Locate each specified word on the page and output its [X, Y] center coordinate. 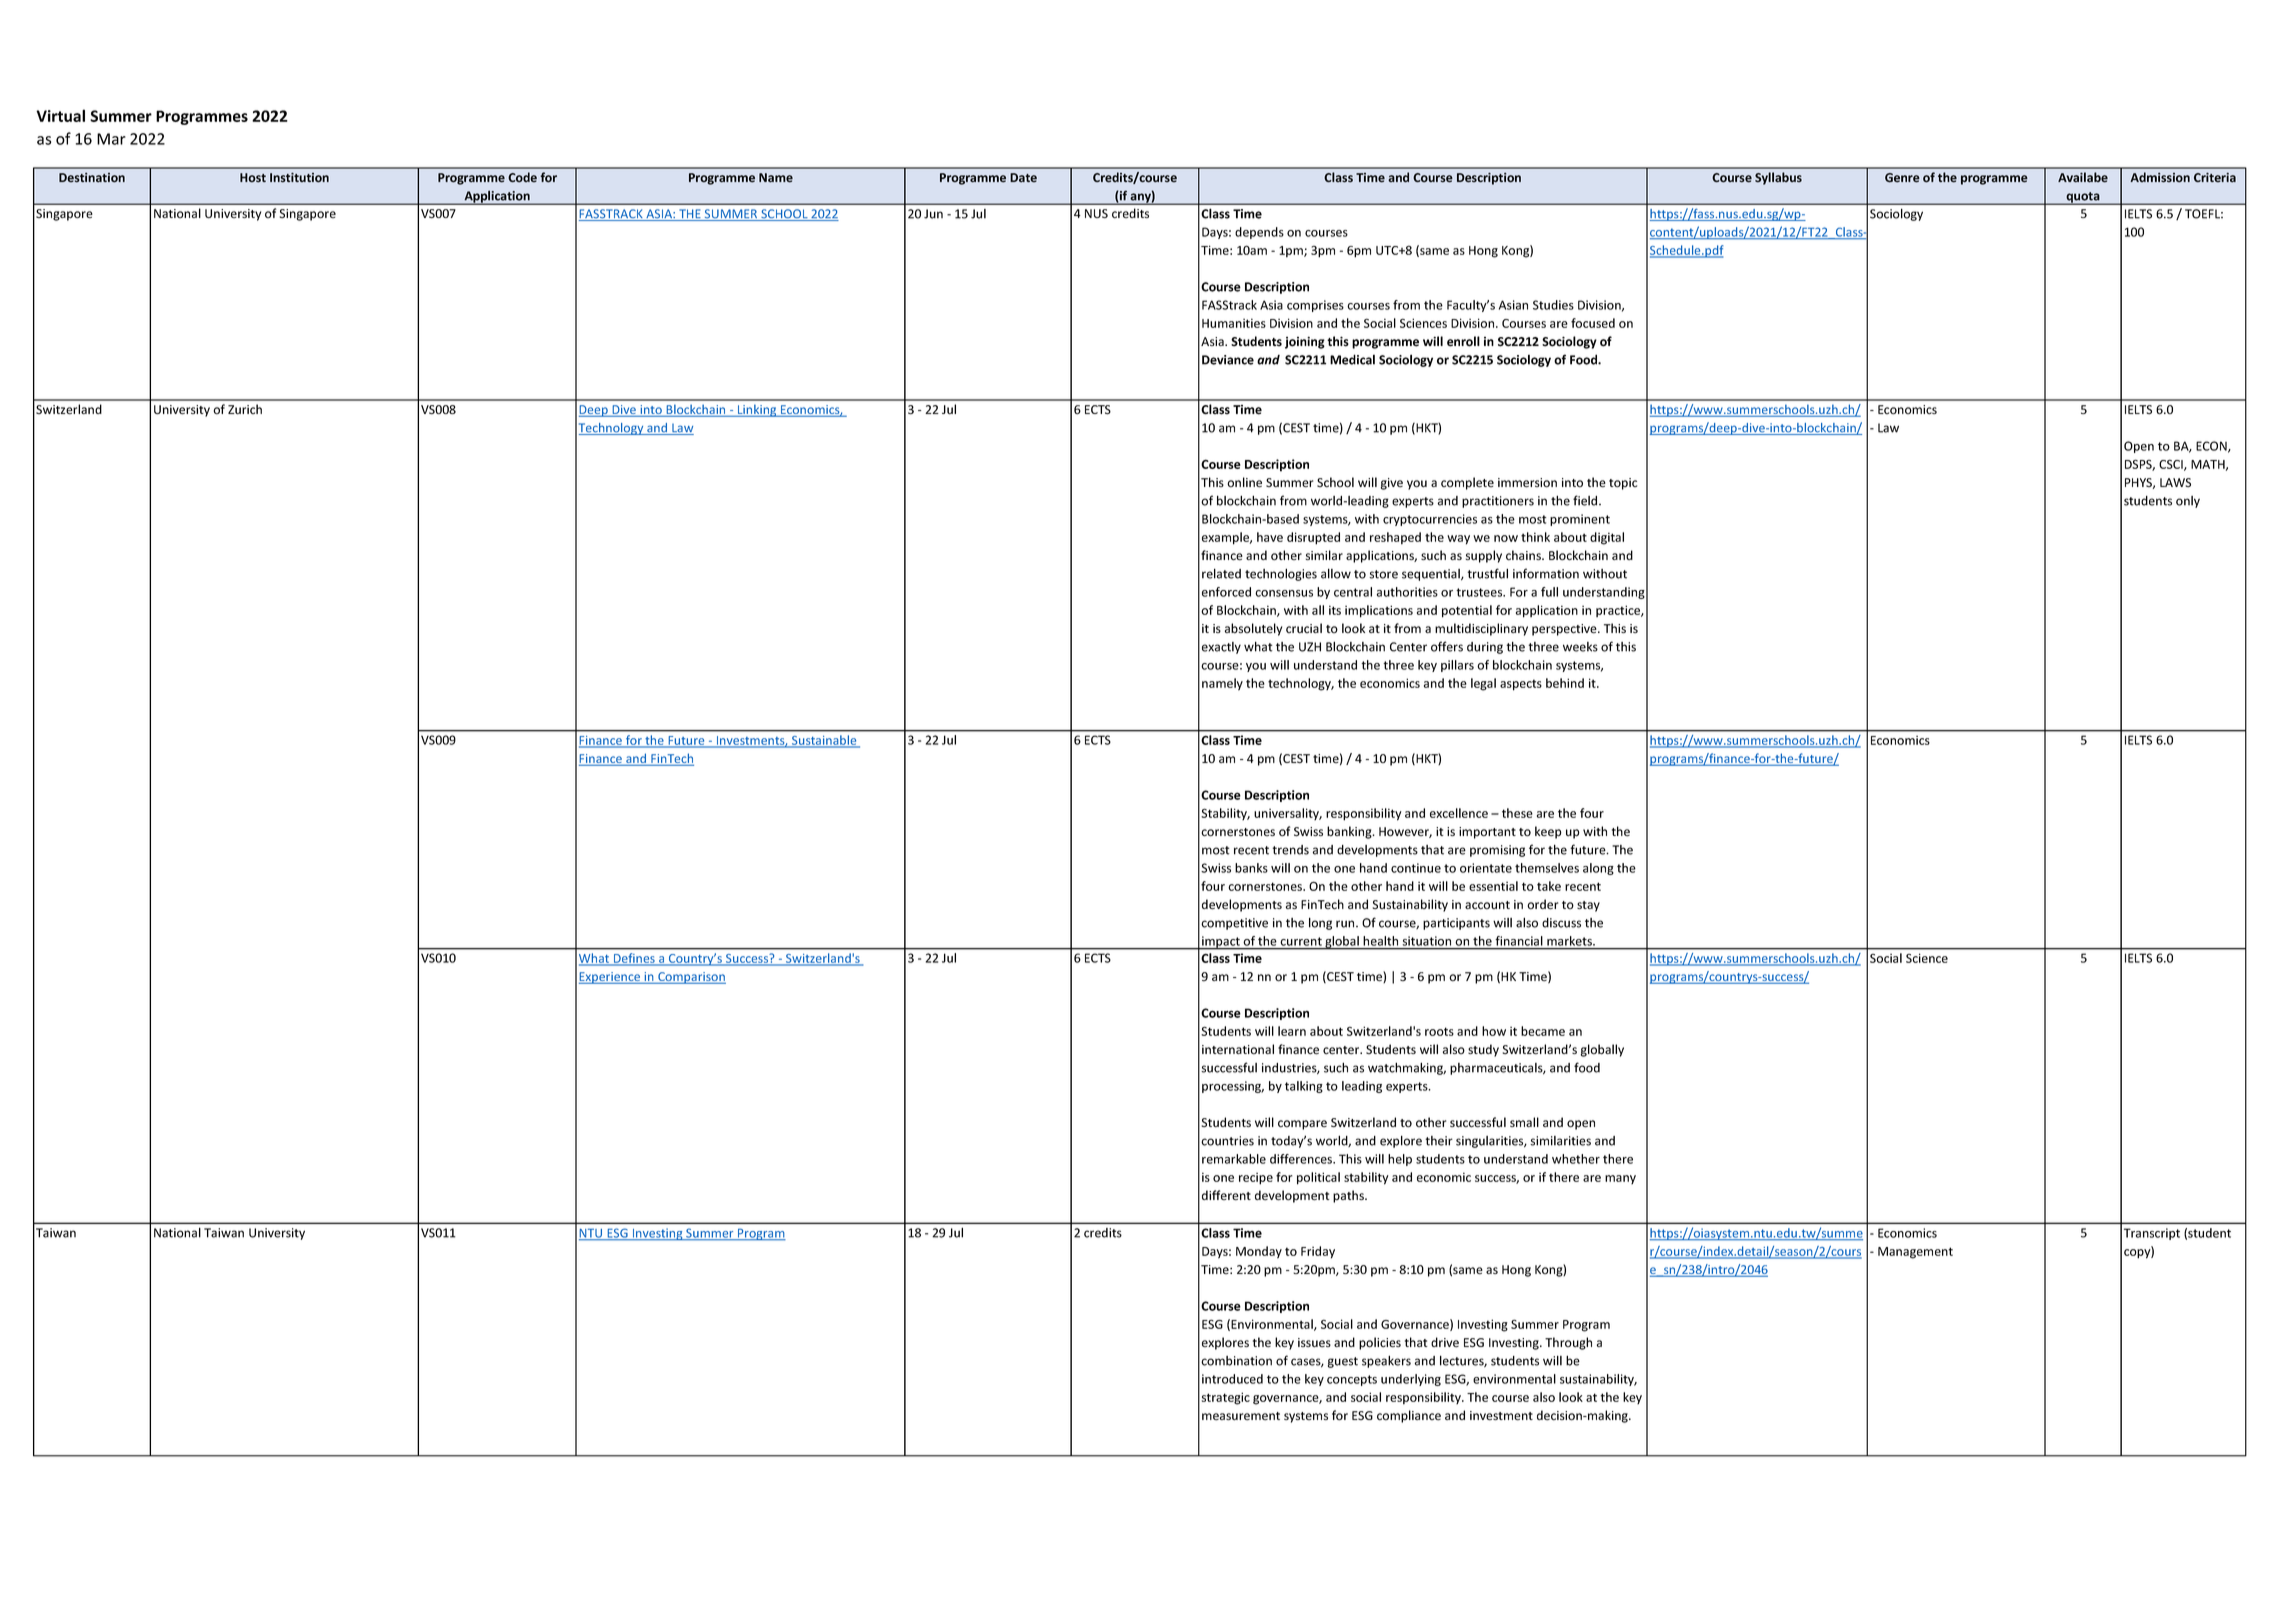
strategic [1226, 1398]
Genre [1902, 178]
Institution [299, 177]
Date [1023, 178]
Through [1568, 1343]
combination [1236, 1361]
